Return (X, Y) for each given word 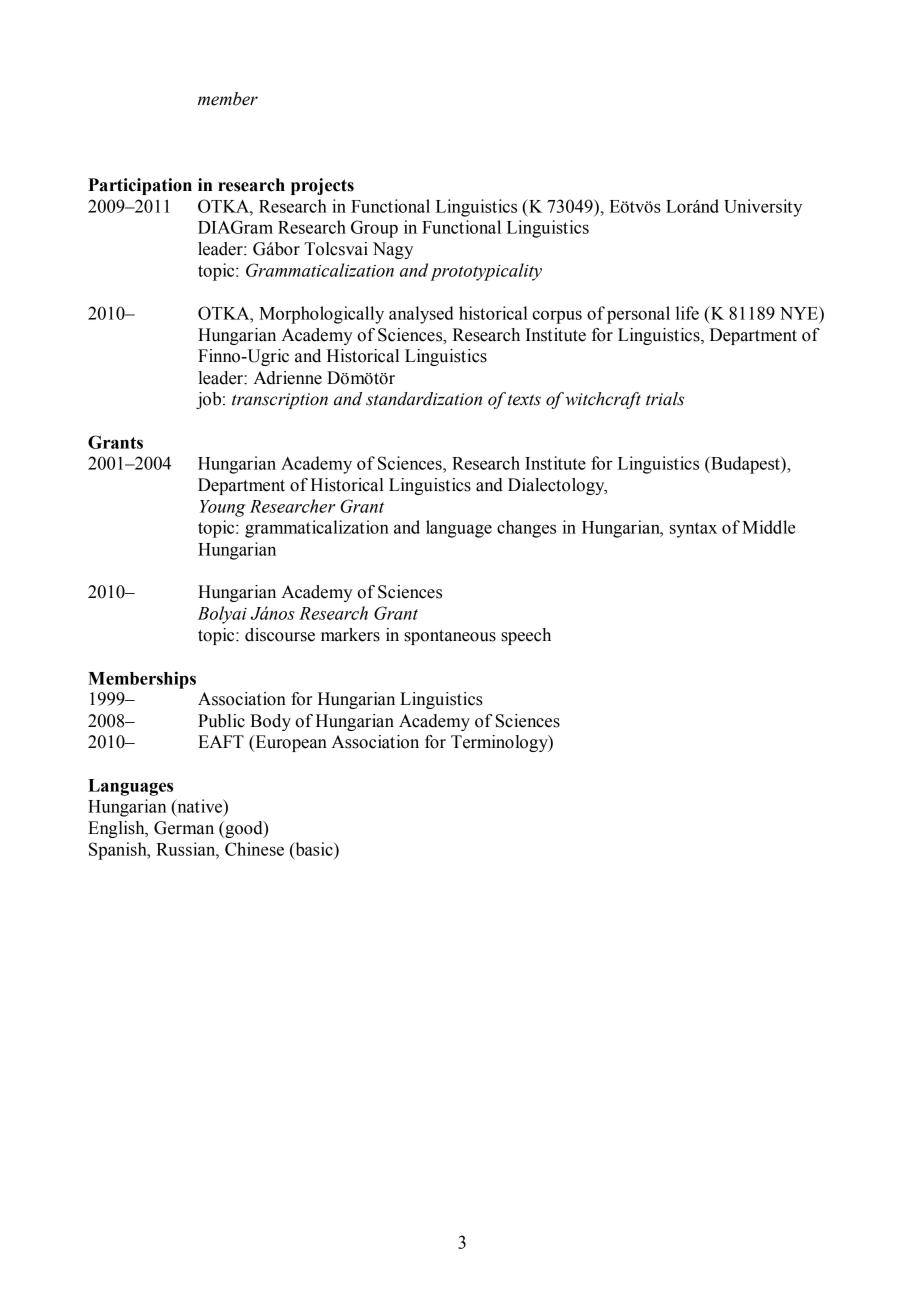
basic (314, 850)
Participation (140, 186)
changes (526, 529)
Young (222, 508)
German (184, 828)
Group (374, 229)
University (763, 208)
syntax (693, 530)
